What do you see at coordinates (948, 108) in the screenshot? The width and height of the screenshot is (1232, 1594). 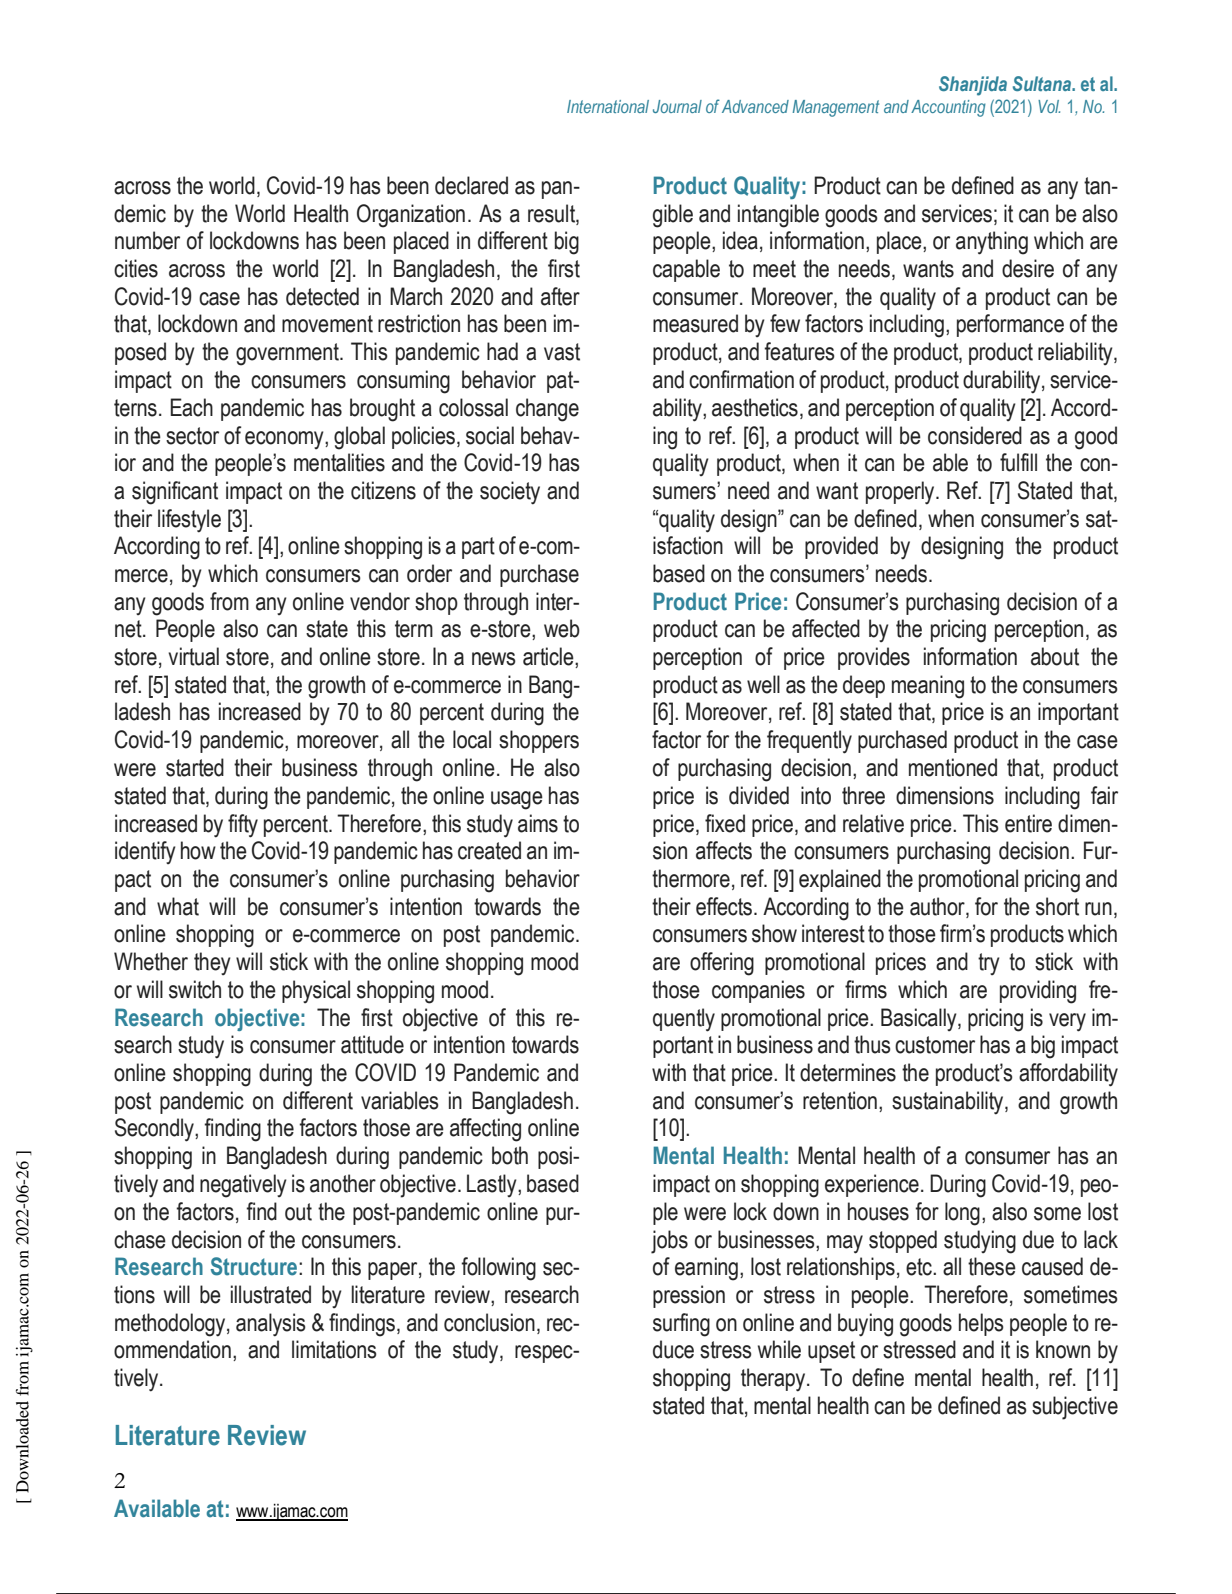 I see `Accounting` at bounding box center [948, 108].
